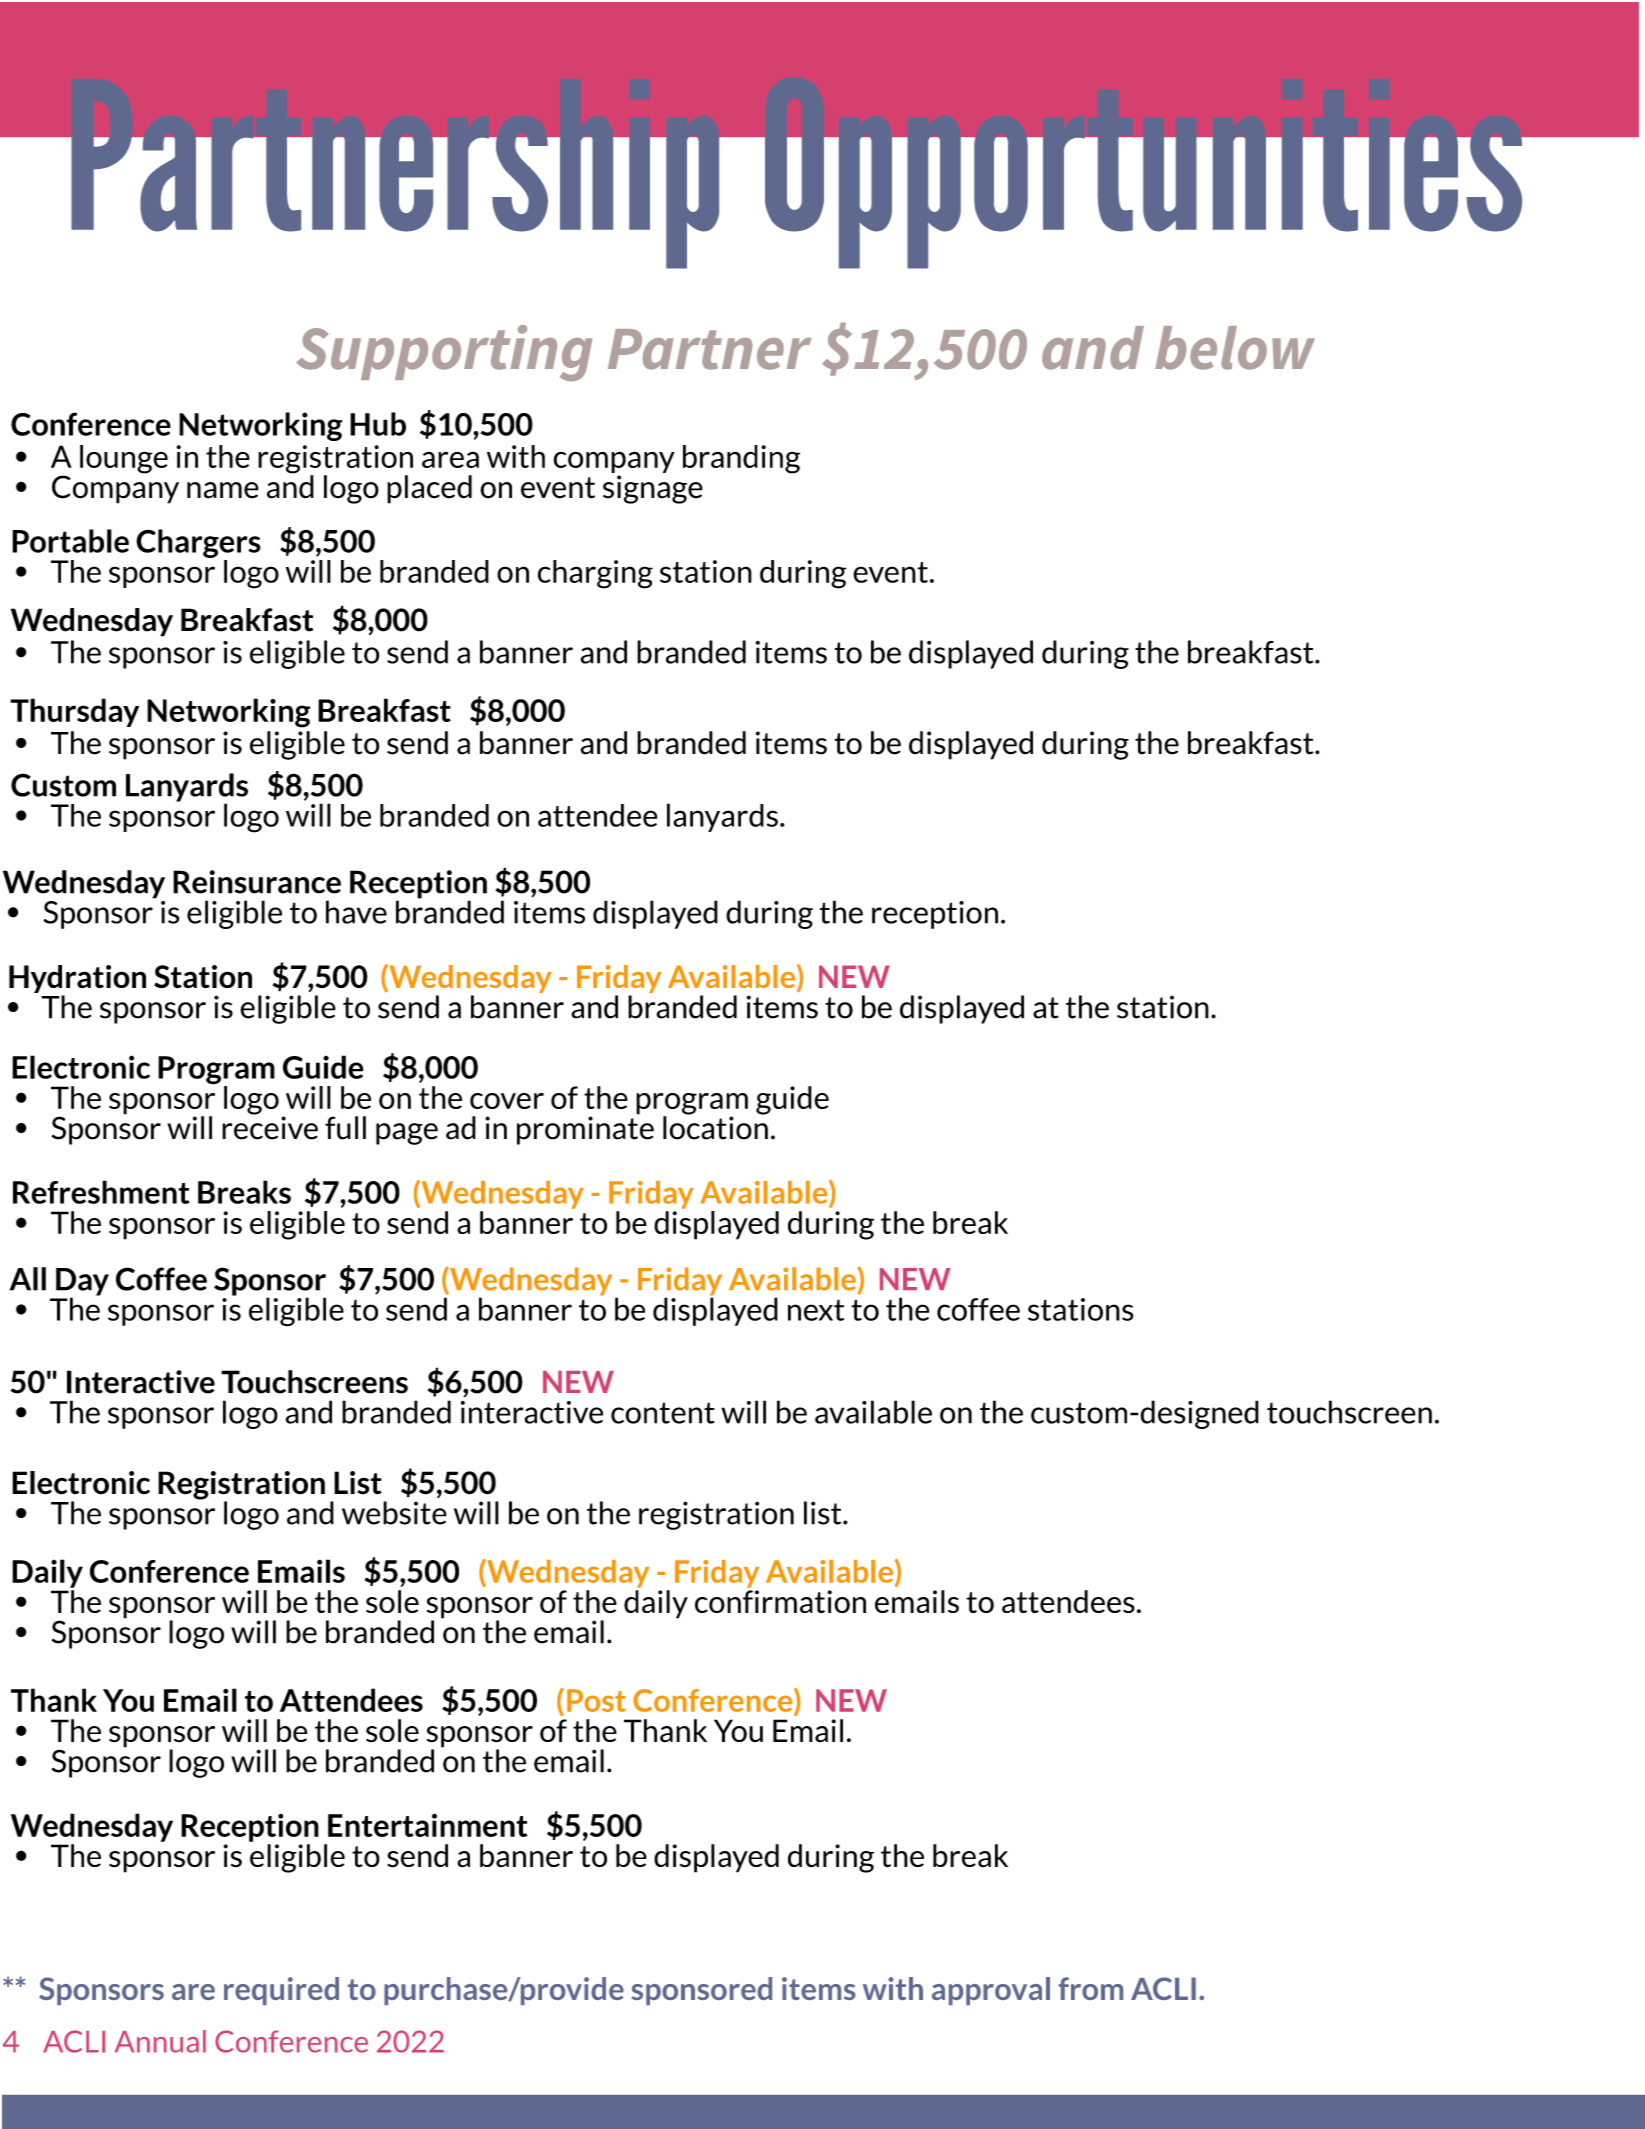 The image size is (1645, 2129). I want to click on Entertainment, so click(428, 1825).
